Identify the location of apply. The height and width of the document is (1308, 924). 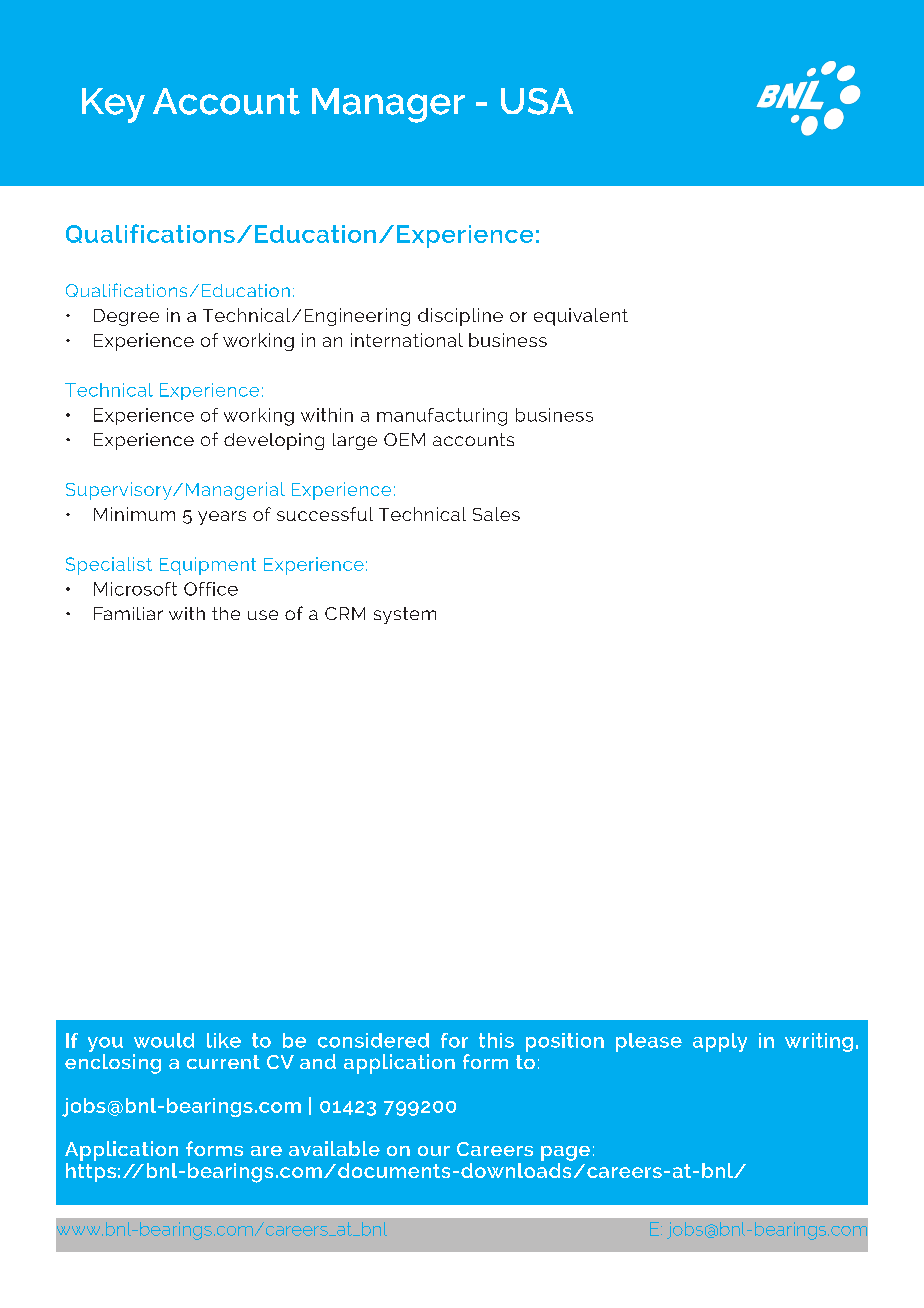
(720, 1042).
